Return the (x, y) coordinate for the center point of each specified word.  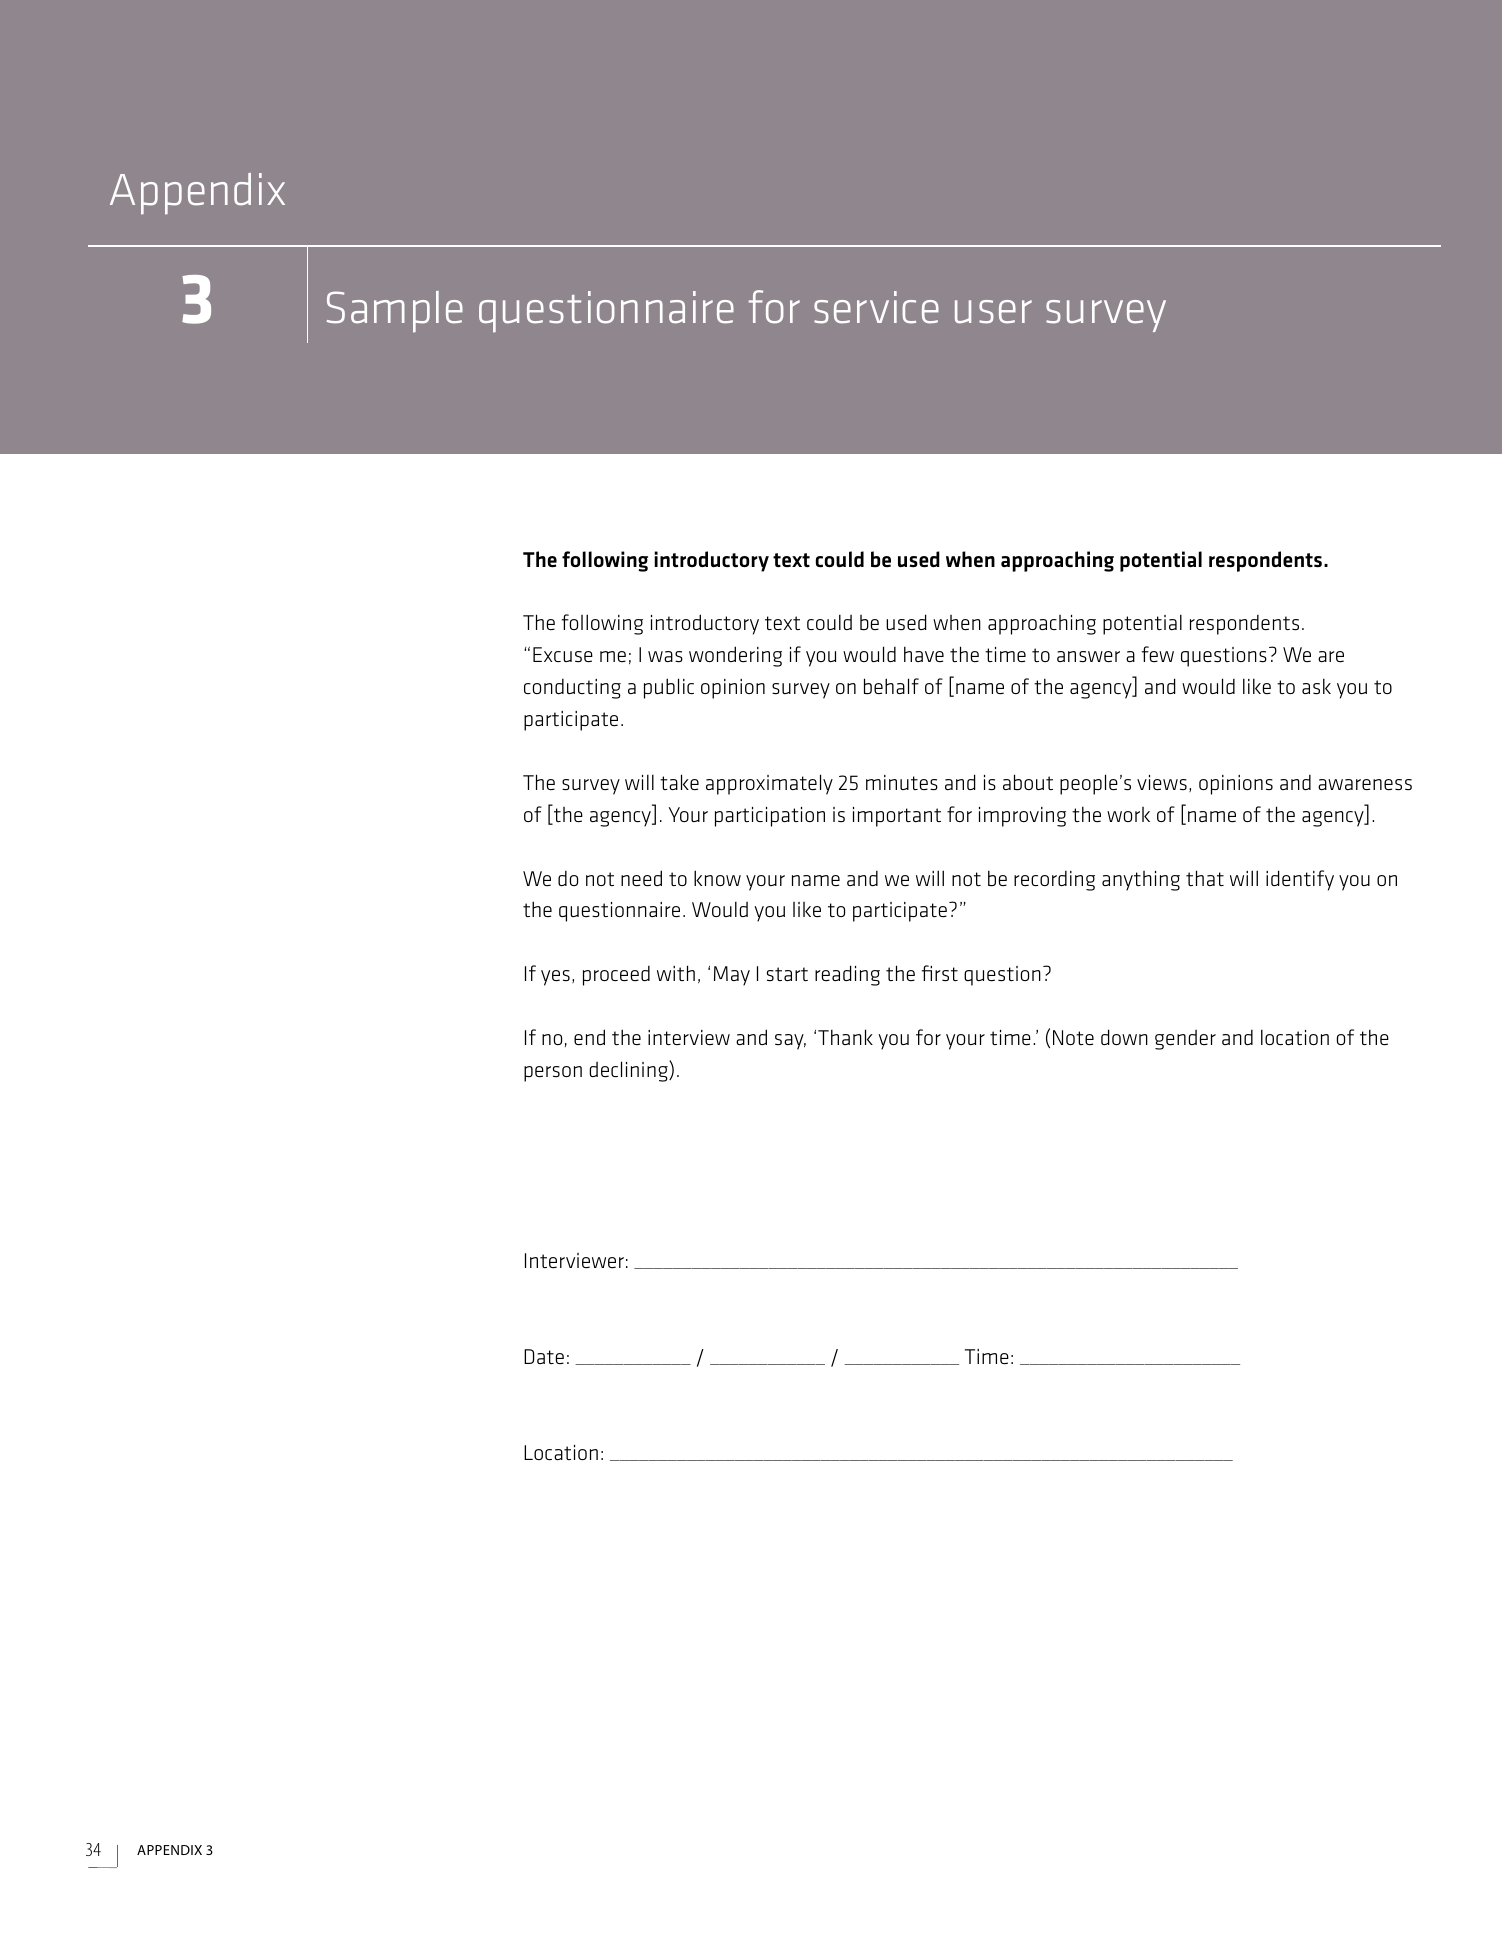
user (993, 312)
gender (1185, 1039)
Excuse (563, 655)
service (876, 307)
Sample (395, 312)
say (790, 1042)
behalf (891, 686)
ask (1316, 687)
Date (544, 1356)
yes (555, 978)
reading (847, 975)
